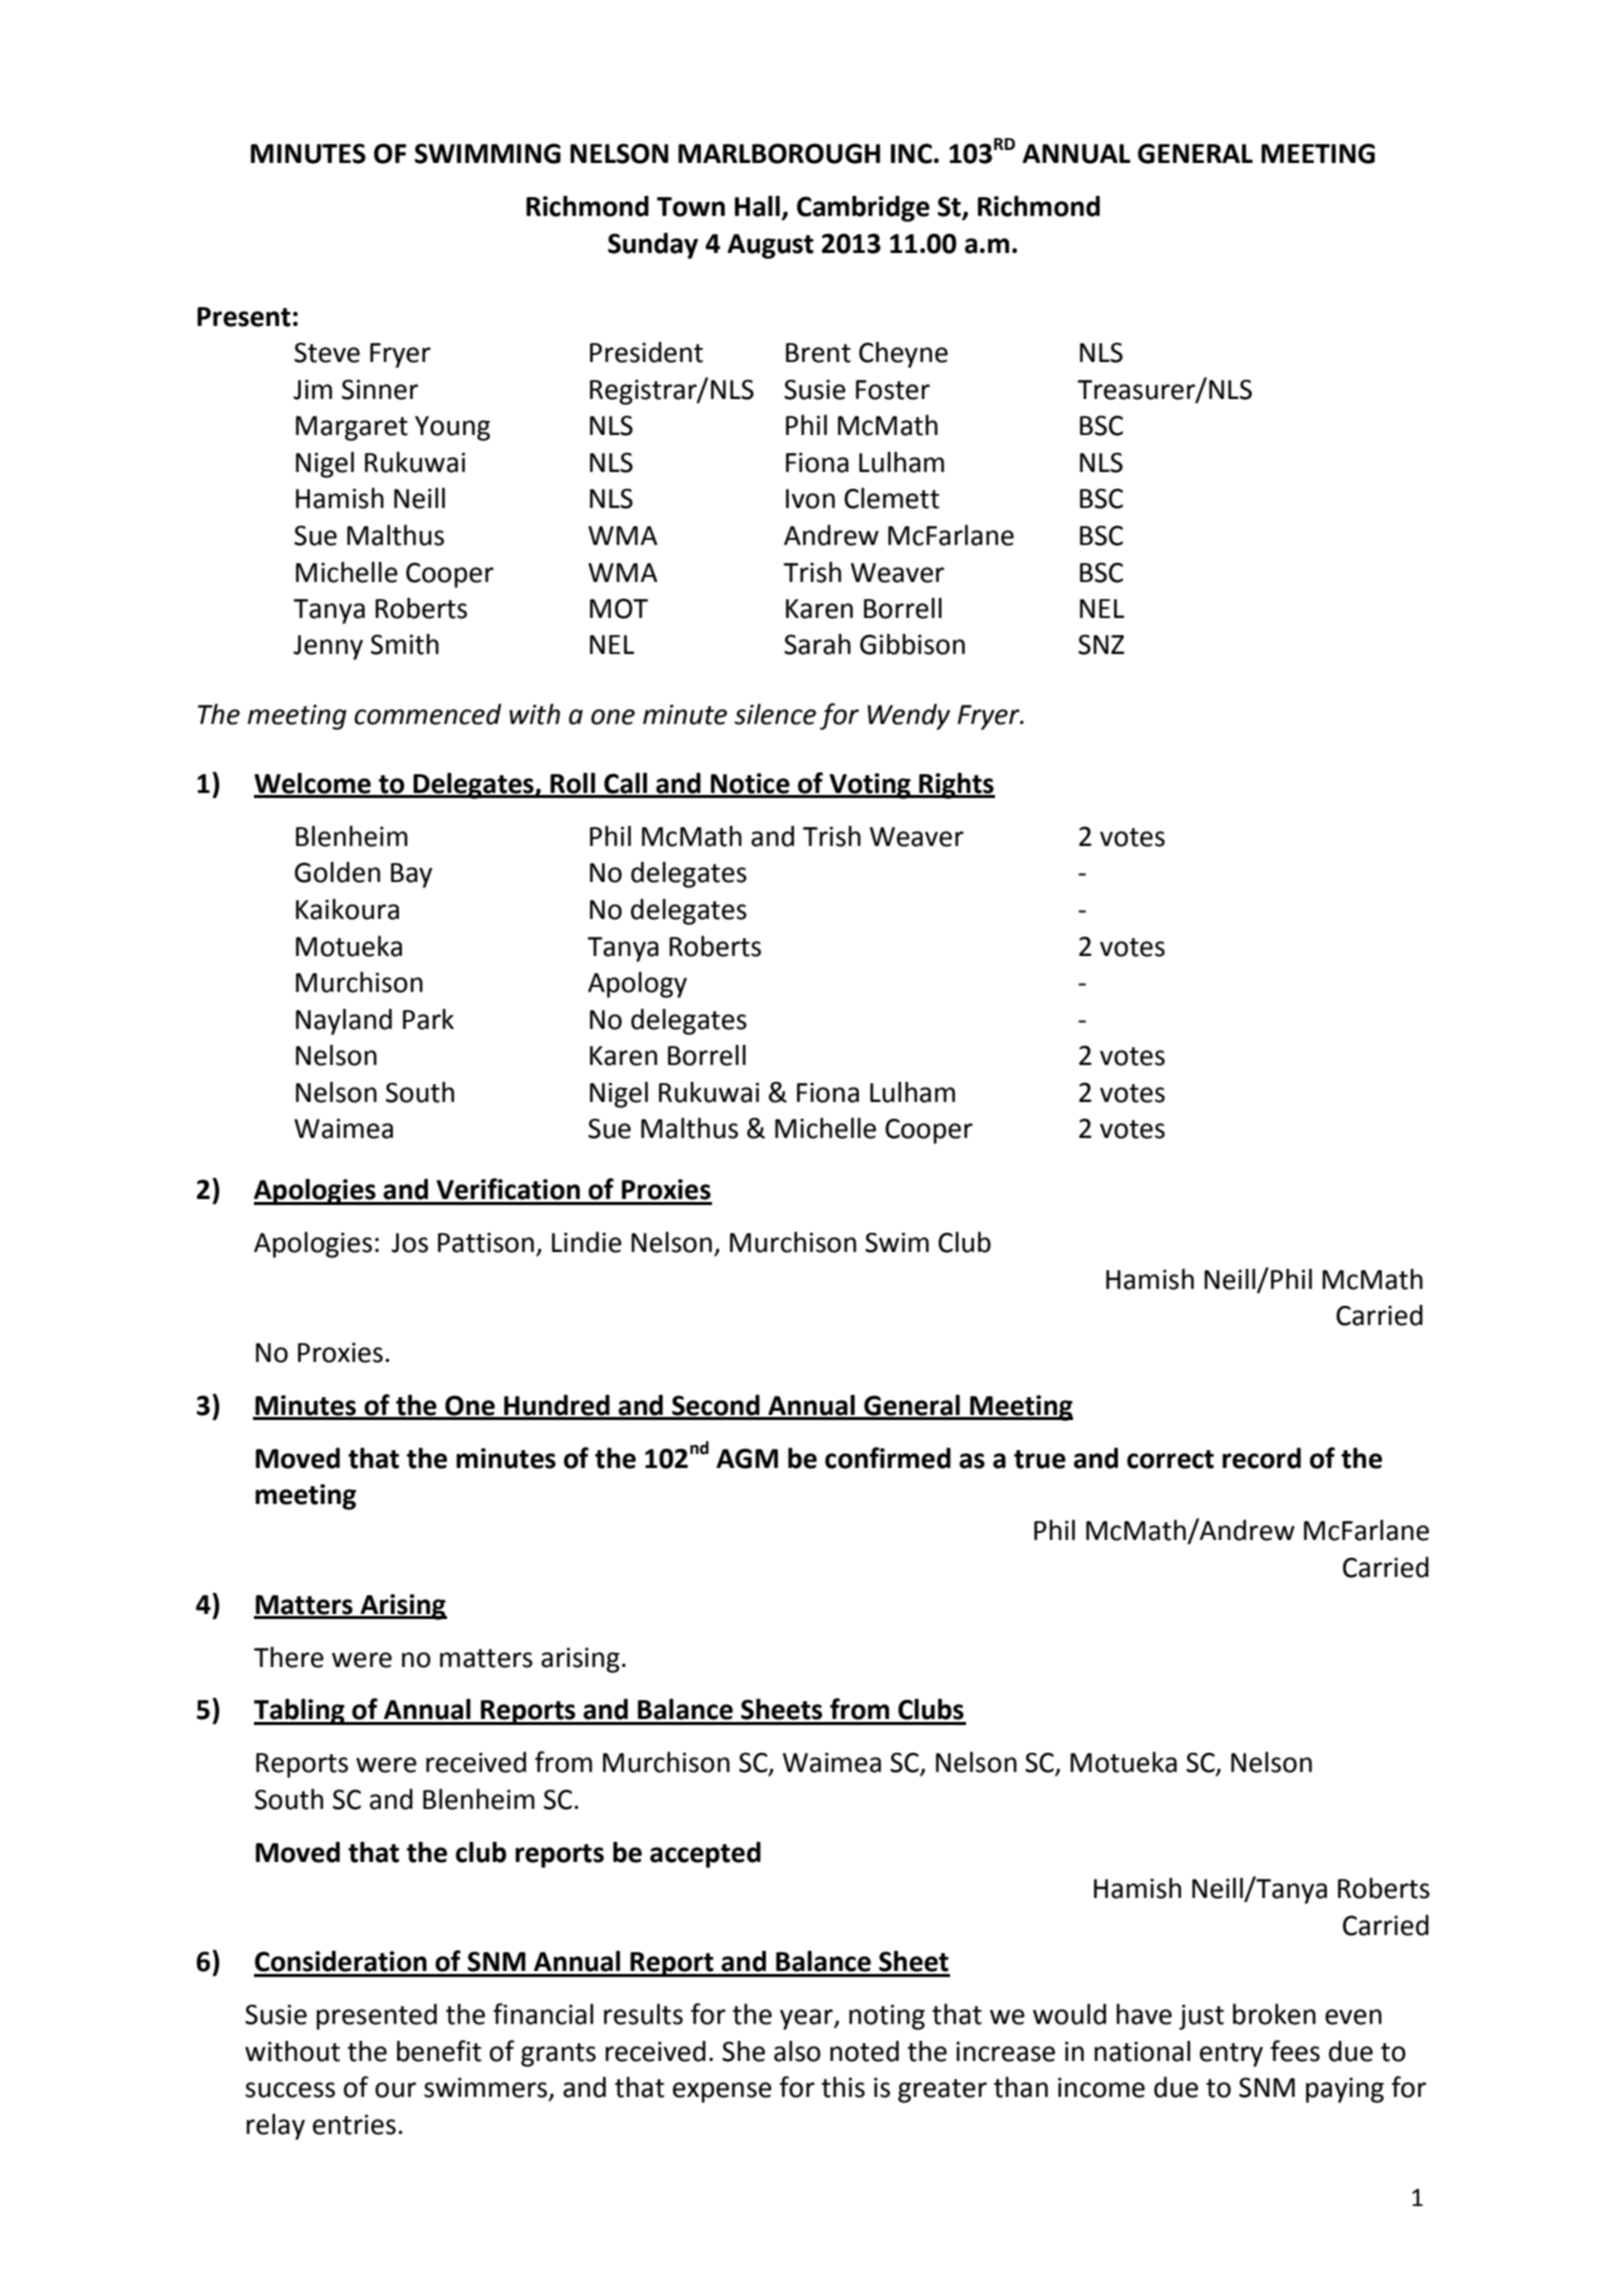  I want to click on benefit, so click(439, 2051).
